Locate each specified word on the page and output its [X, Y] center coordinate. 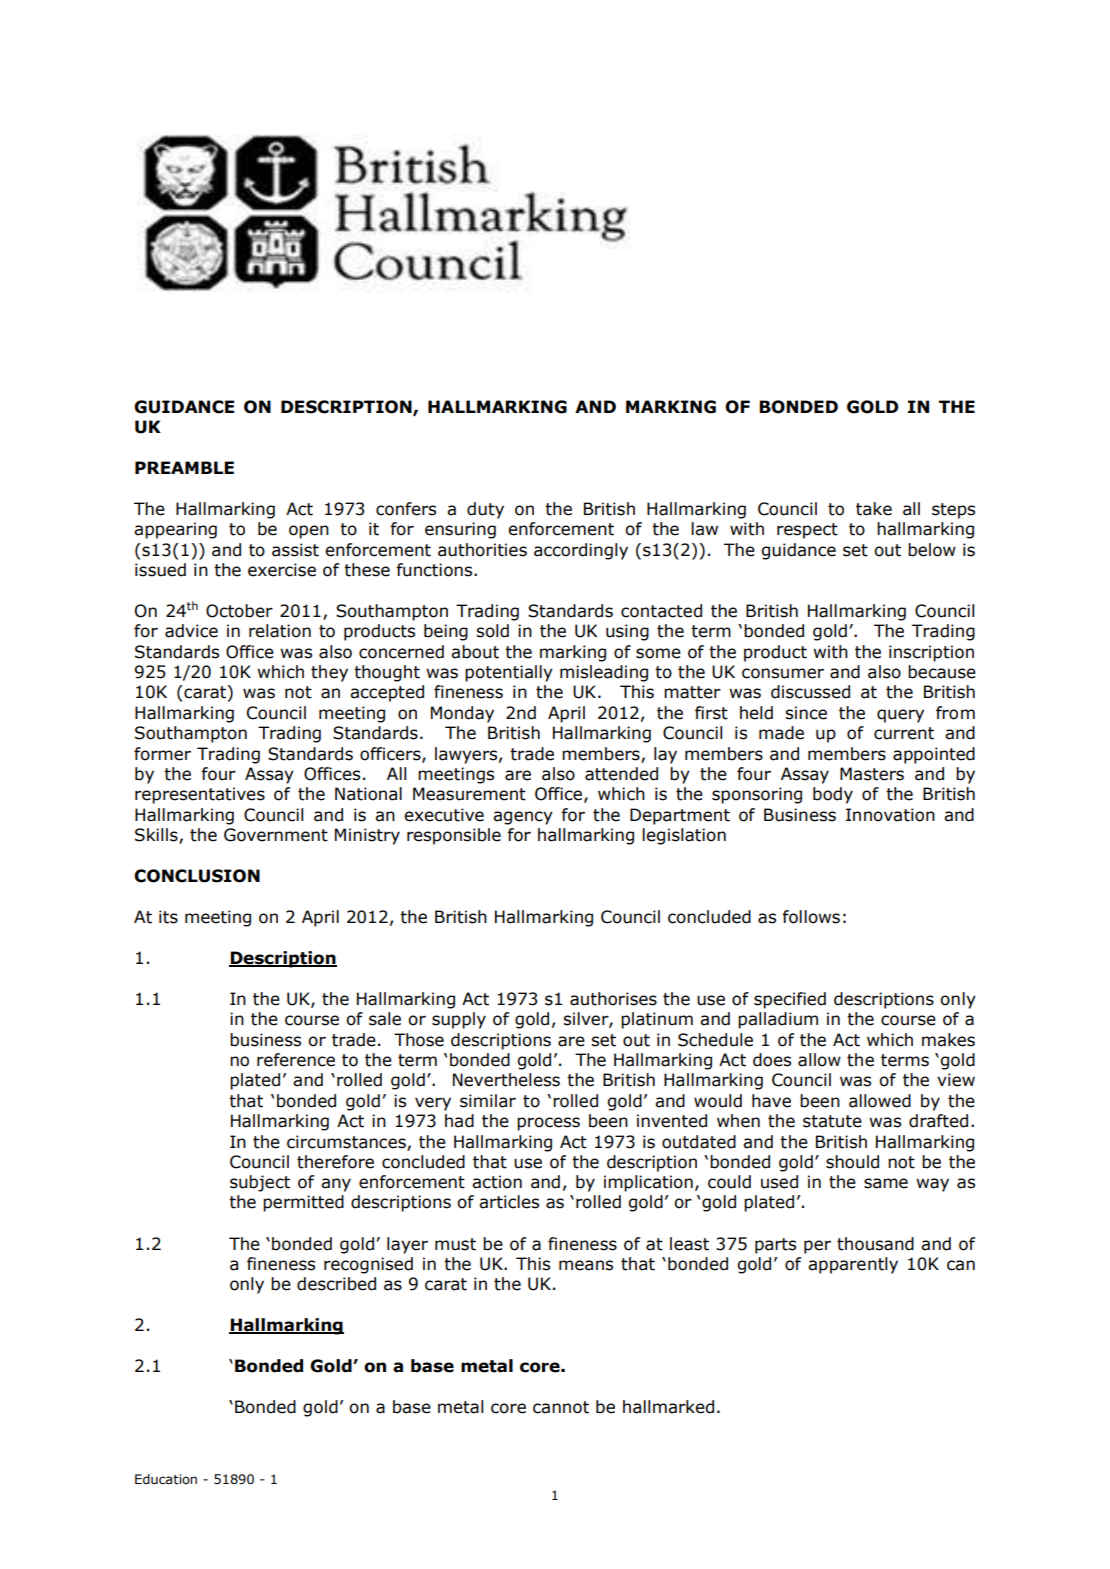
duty [485, 510]
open [309, 532]
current [904, 733]
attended [621, 774]
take [874, 509]
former [162, 754]
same [886, 1183]
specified [790, 1000]
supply [459, 1020]
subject [260, 1183]
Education [166, 1479]
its [168, 917]
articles [509, 1202]
